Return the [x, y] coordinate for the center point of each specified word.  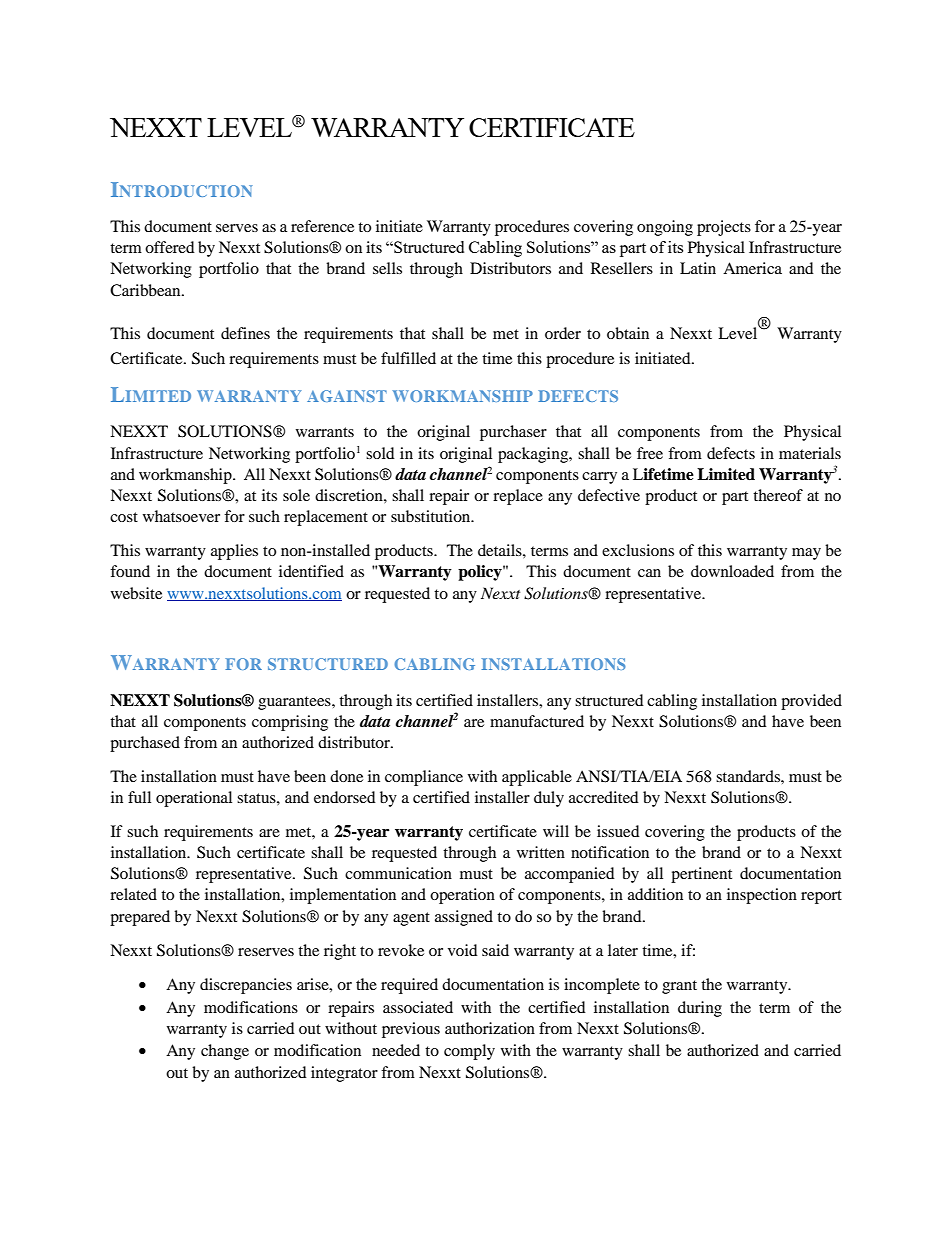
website [136, 593]
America [752, 268]
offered [170, 247]
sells [387, 268]
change [225, 1052]
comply [469, 1052]
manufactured [537, 721]
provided [811, 702]
